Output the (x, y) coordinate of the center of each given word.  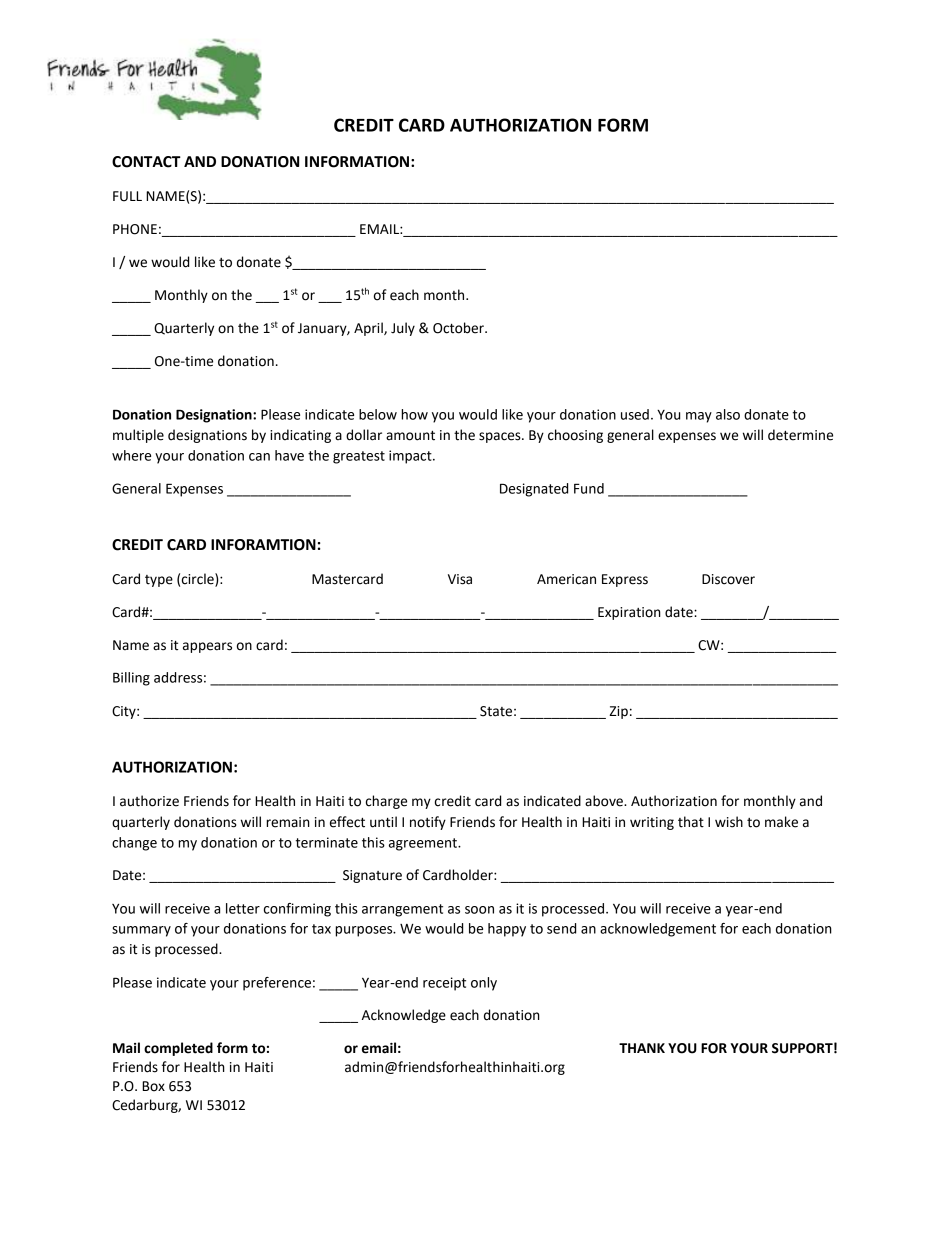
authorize (149, 801)
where (131, 455)
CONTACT (146, 162)
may (699, 417)
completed (178, 1049)
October (459, 328)
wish (729, 822)
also (728, 414)
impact (411, 457)
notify (428, 823)
